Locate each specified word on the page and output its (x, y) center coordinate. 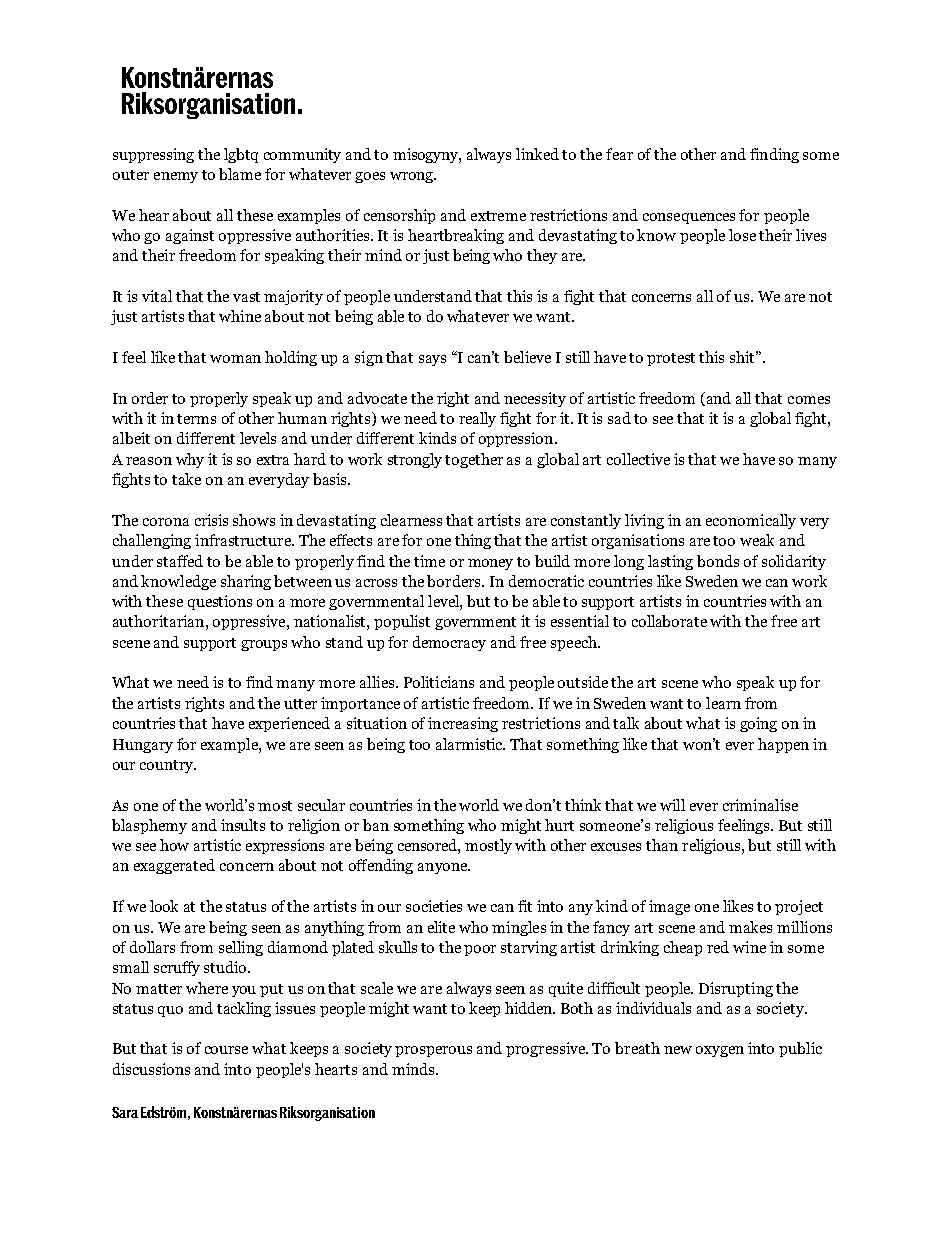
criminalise (760, 805)
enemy (176, 177)
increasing (463, 724)
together (474, 460)
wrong (413, 177)
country (168, 766)
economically (751, 521)
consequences (689, 218)
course (226, 1050)
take (186, 479)
